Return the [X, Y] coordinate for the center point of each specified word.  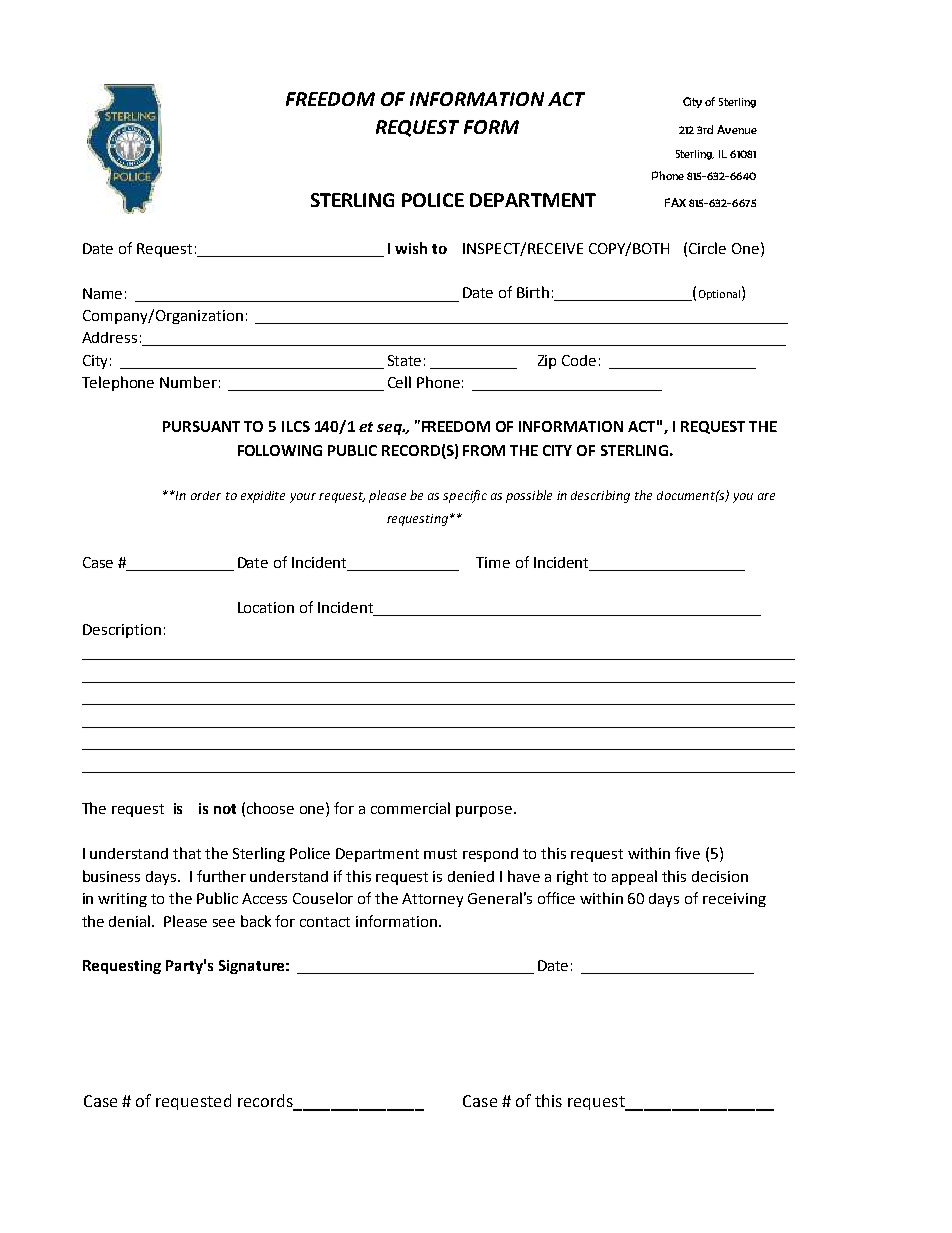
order [206, 495]
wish [411, 248]
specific [465, 496]
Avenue [737, 129]
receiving [734, 900]
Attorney [432, 900]
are [766, 496]
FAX [675, 202]
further [221, 876]
